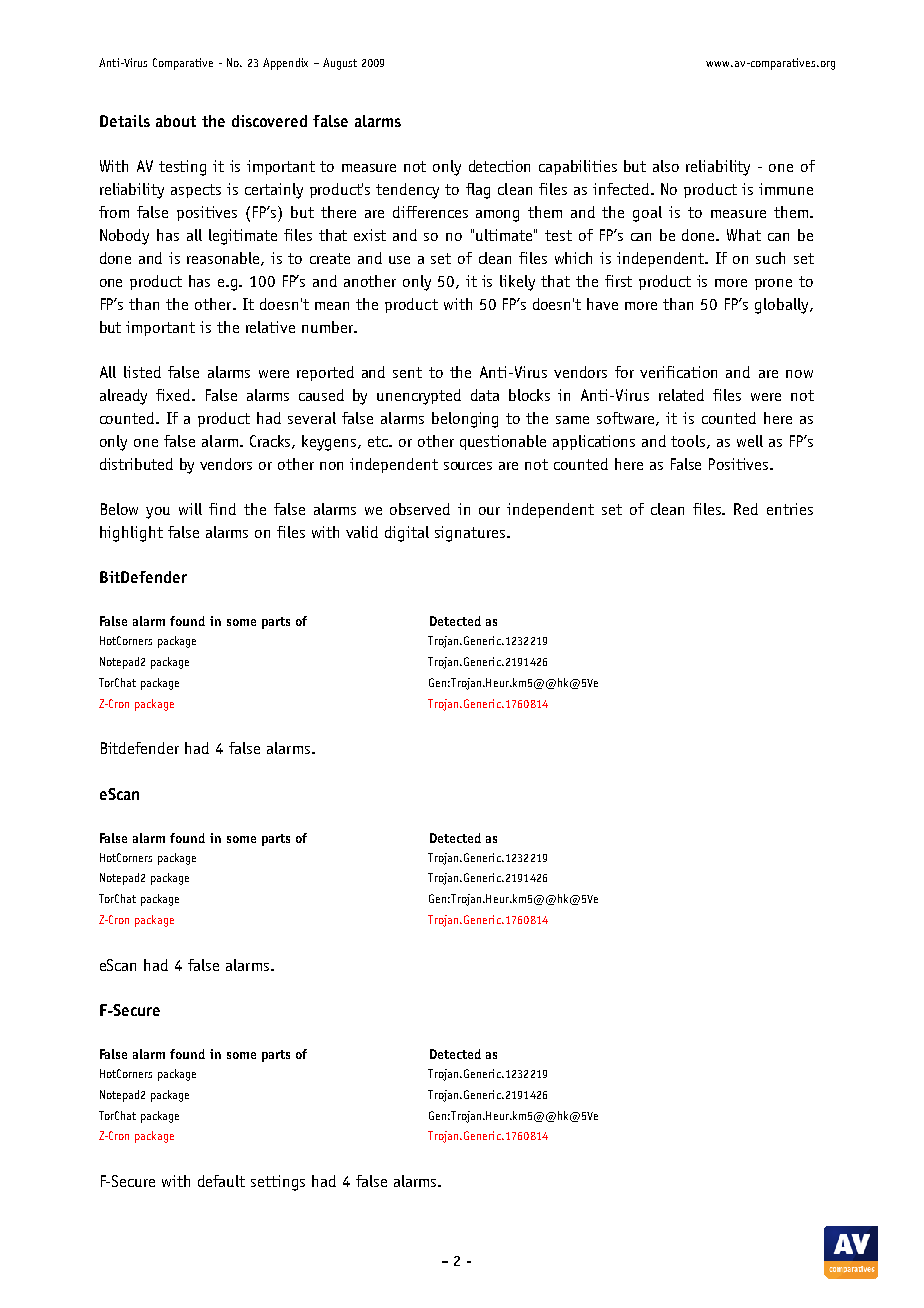 The width and height of the document is (924, 1308). What do you see at coordinates (131, 534) in the document?
I see `highlight` at bounding box center [131, 534].
